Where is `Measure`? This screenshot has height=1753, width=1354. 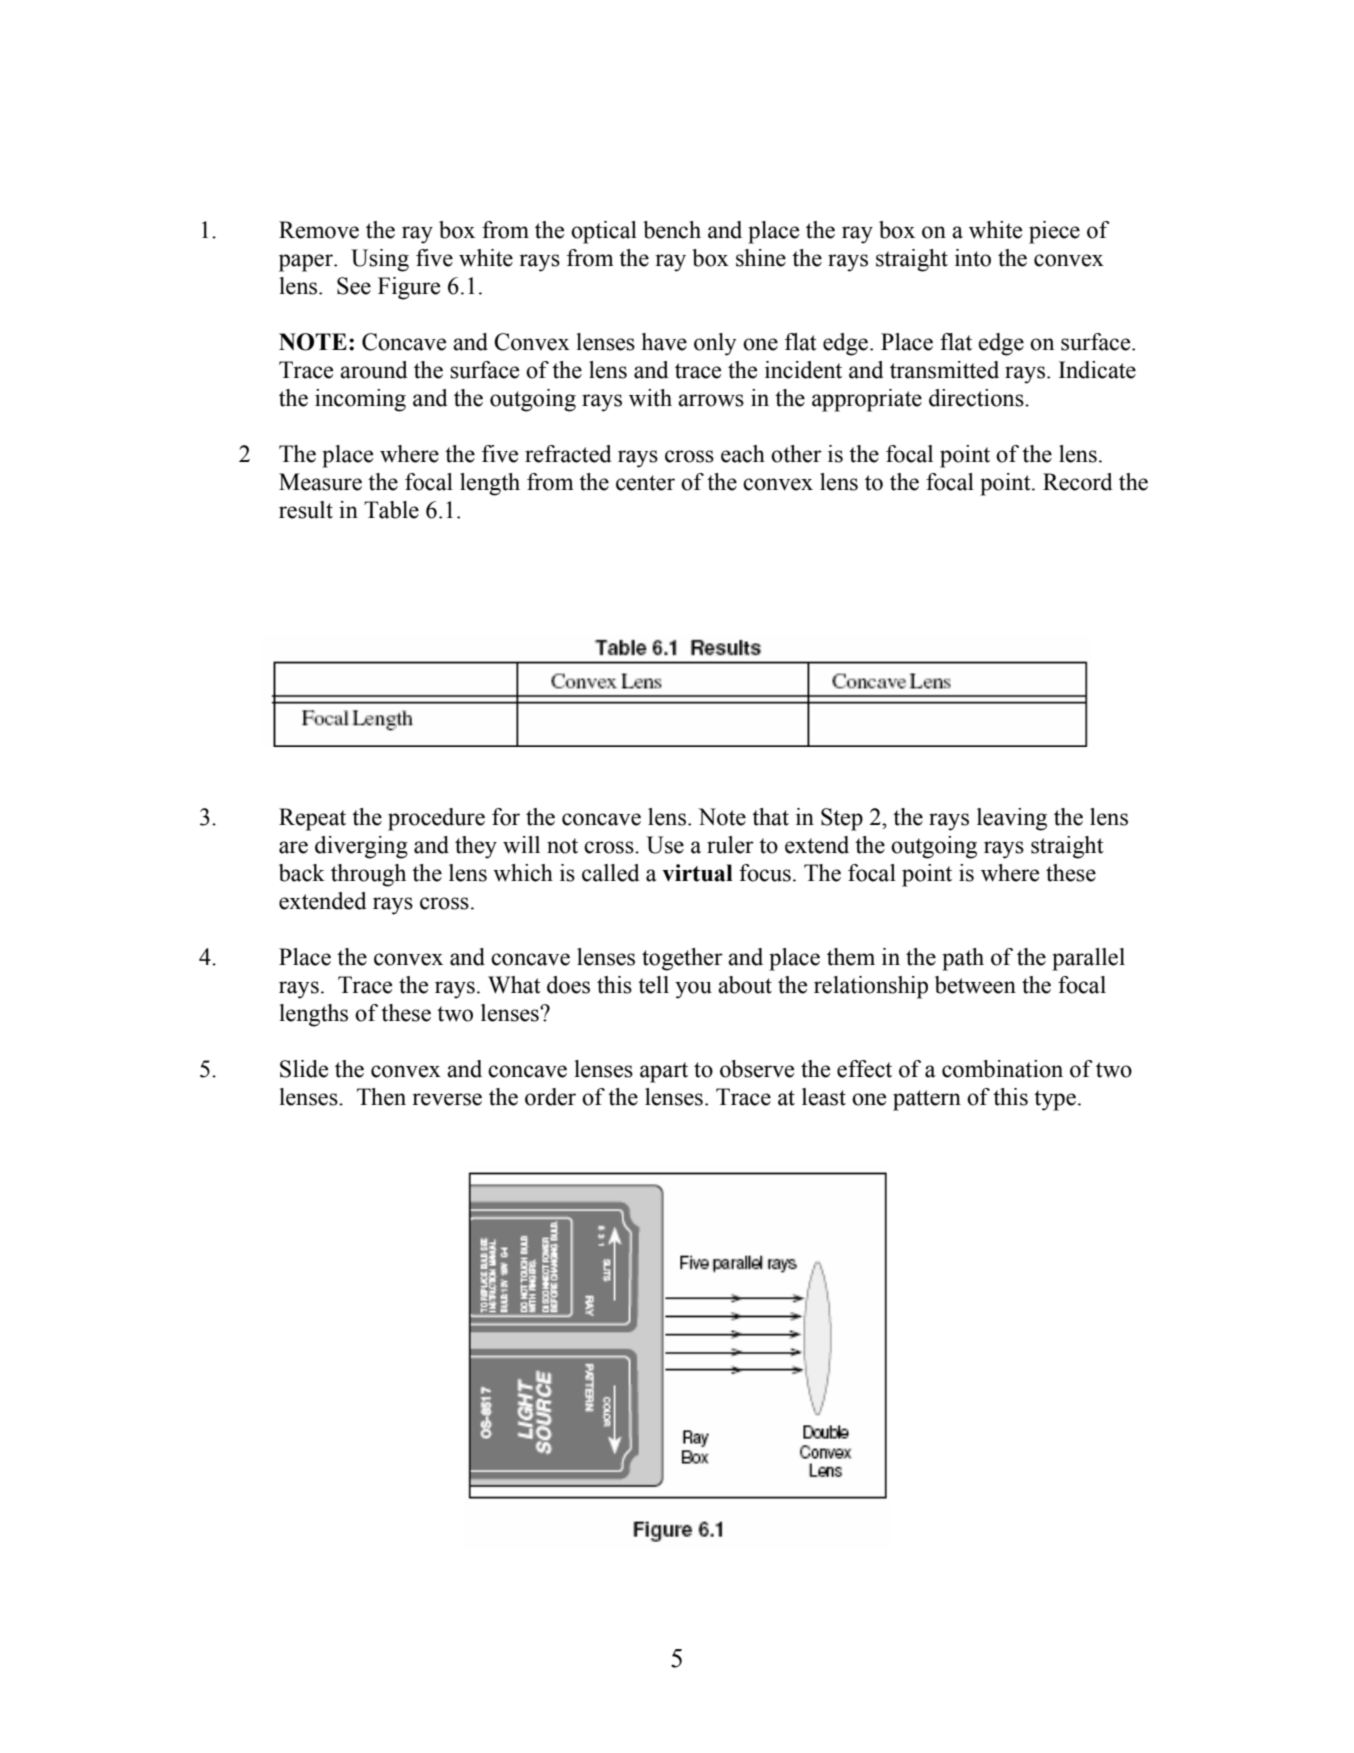 Measure is located at coordinates (320, 482).
